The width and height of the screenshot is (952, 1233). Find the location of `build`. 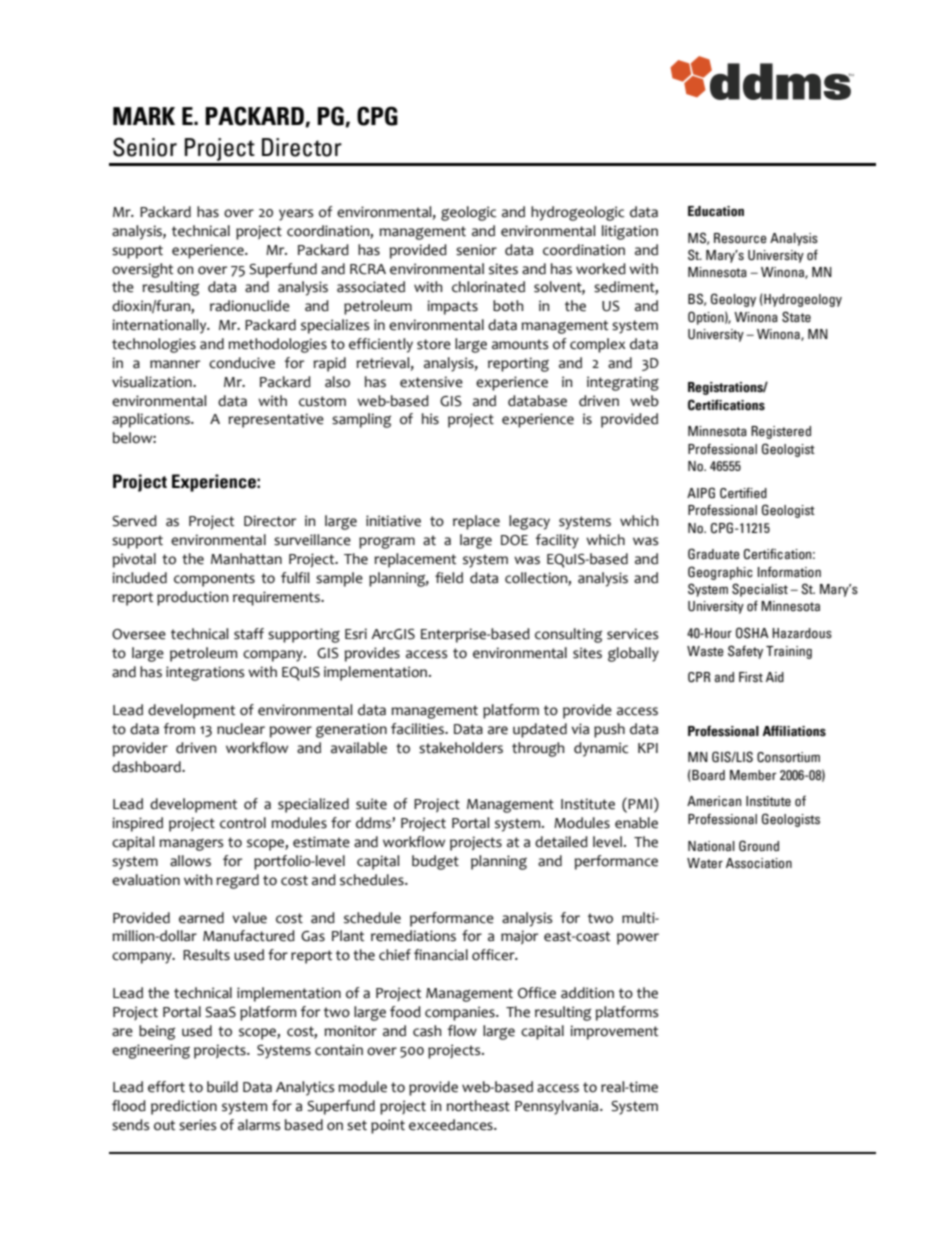

build is located at coordinates (222, 1087).
